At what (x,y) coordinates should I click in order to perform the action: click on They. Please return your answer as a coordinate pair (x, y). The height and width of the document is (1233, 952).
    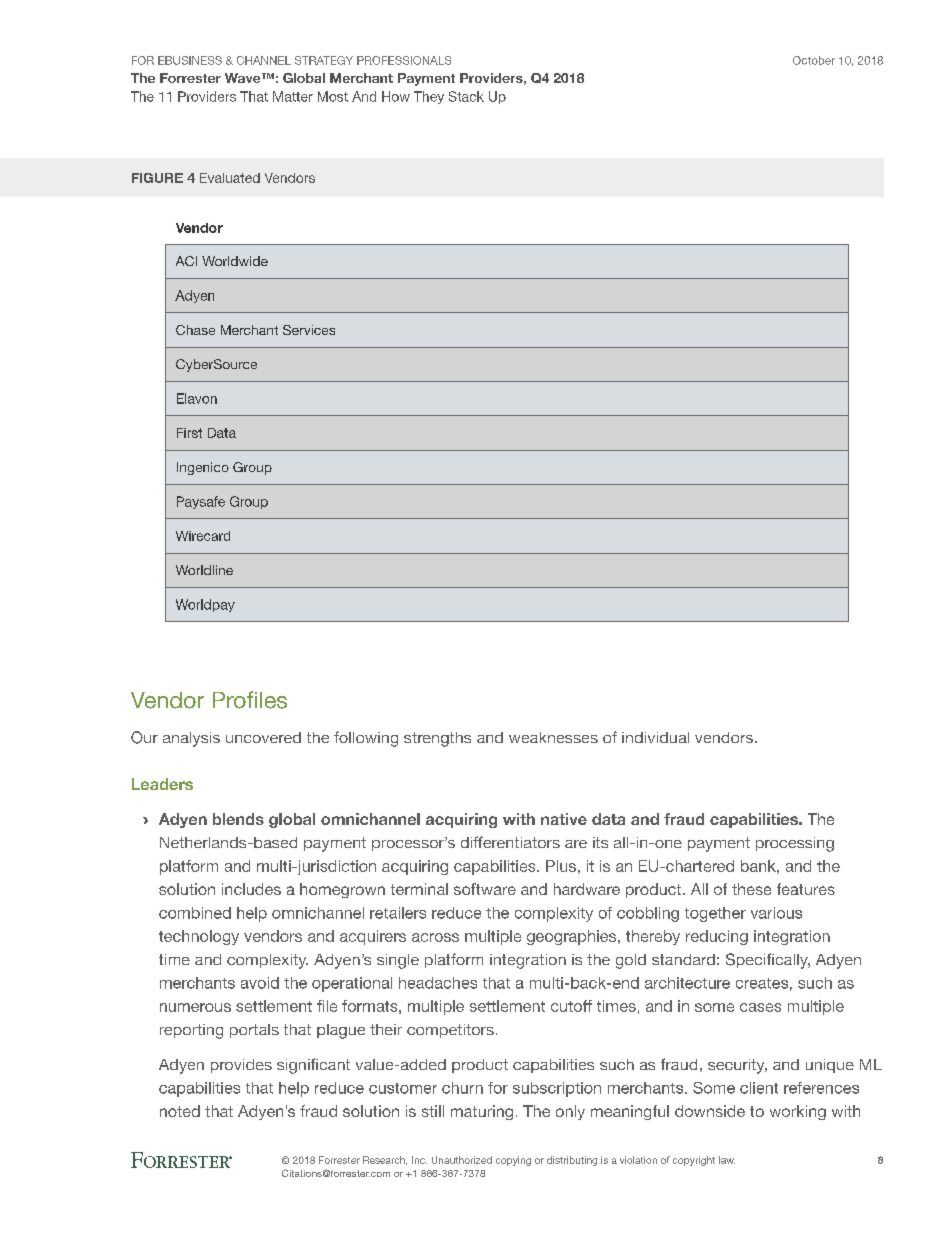
    Looking at the image, I should click on (429, 97).
